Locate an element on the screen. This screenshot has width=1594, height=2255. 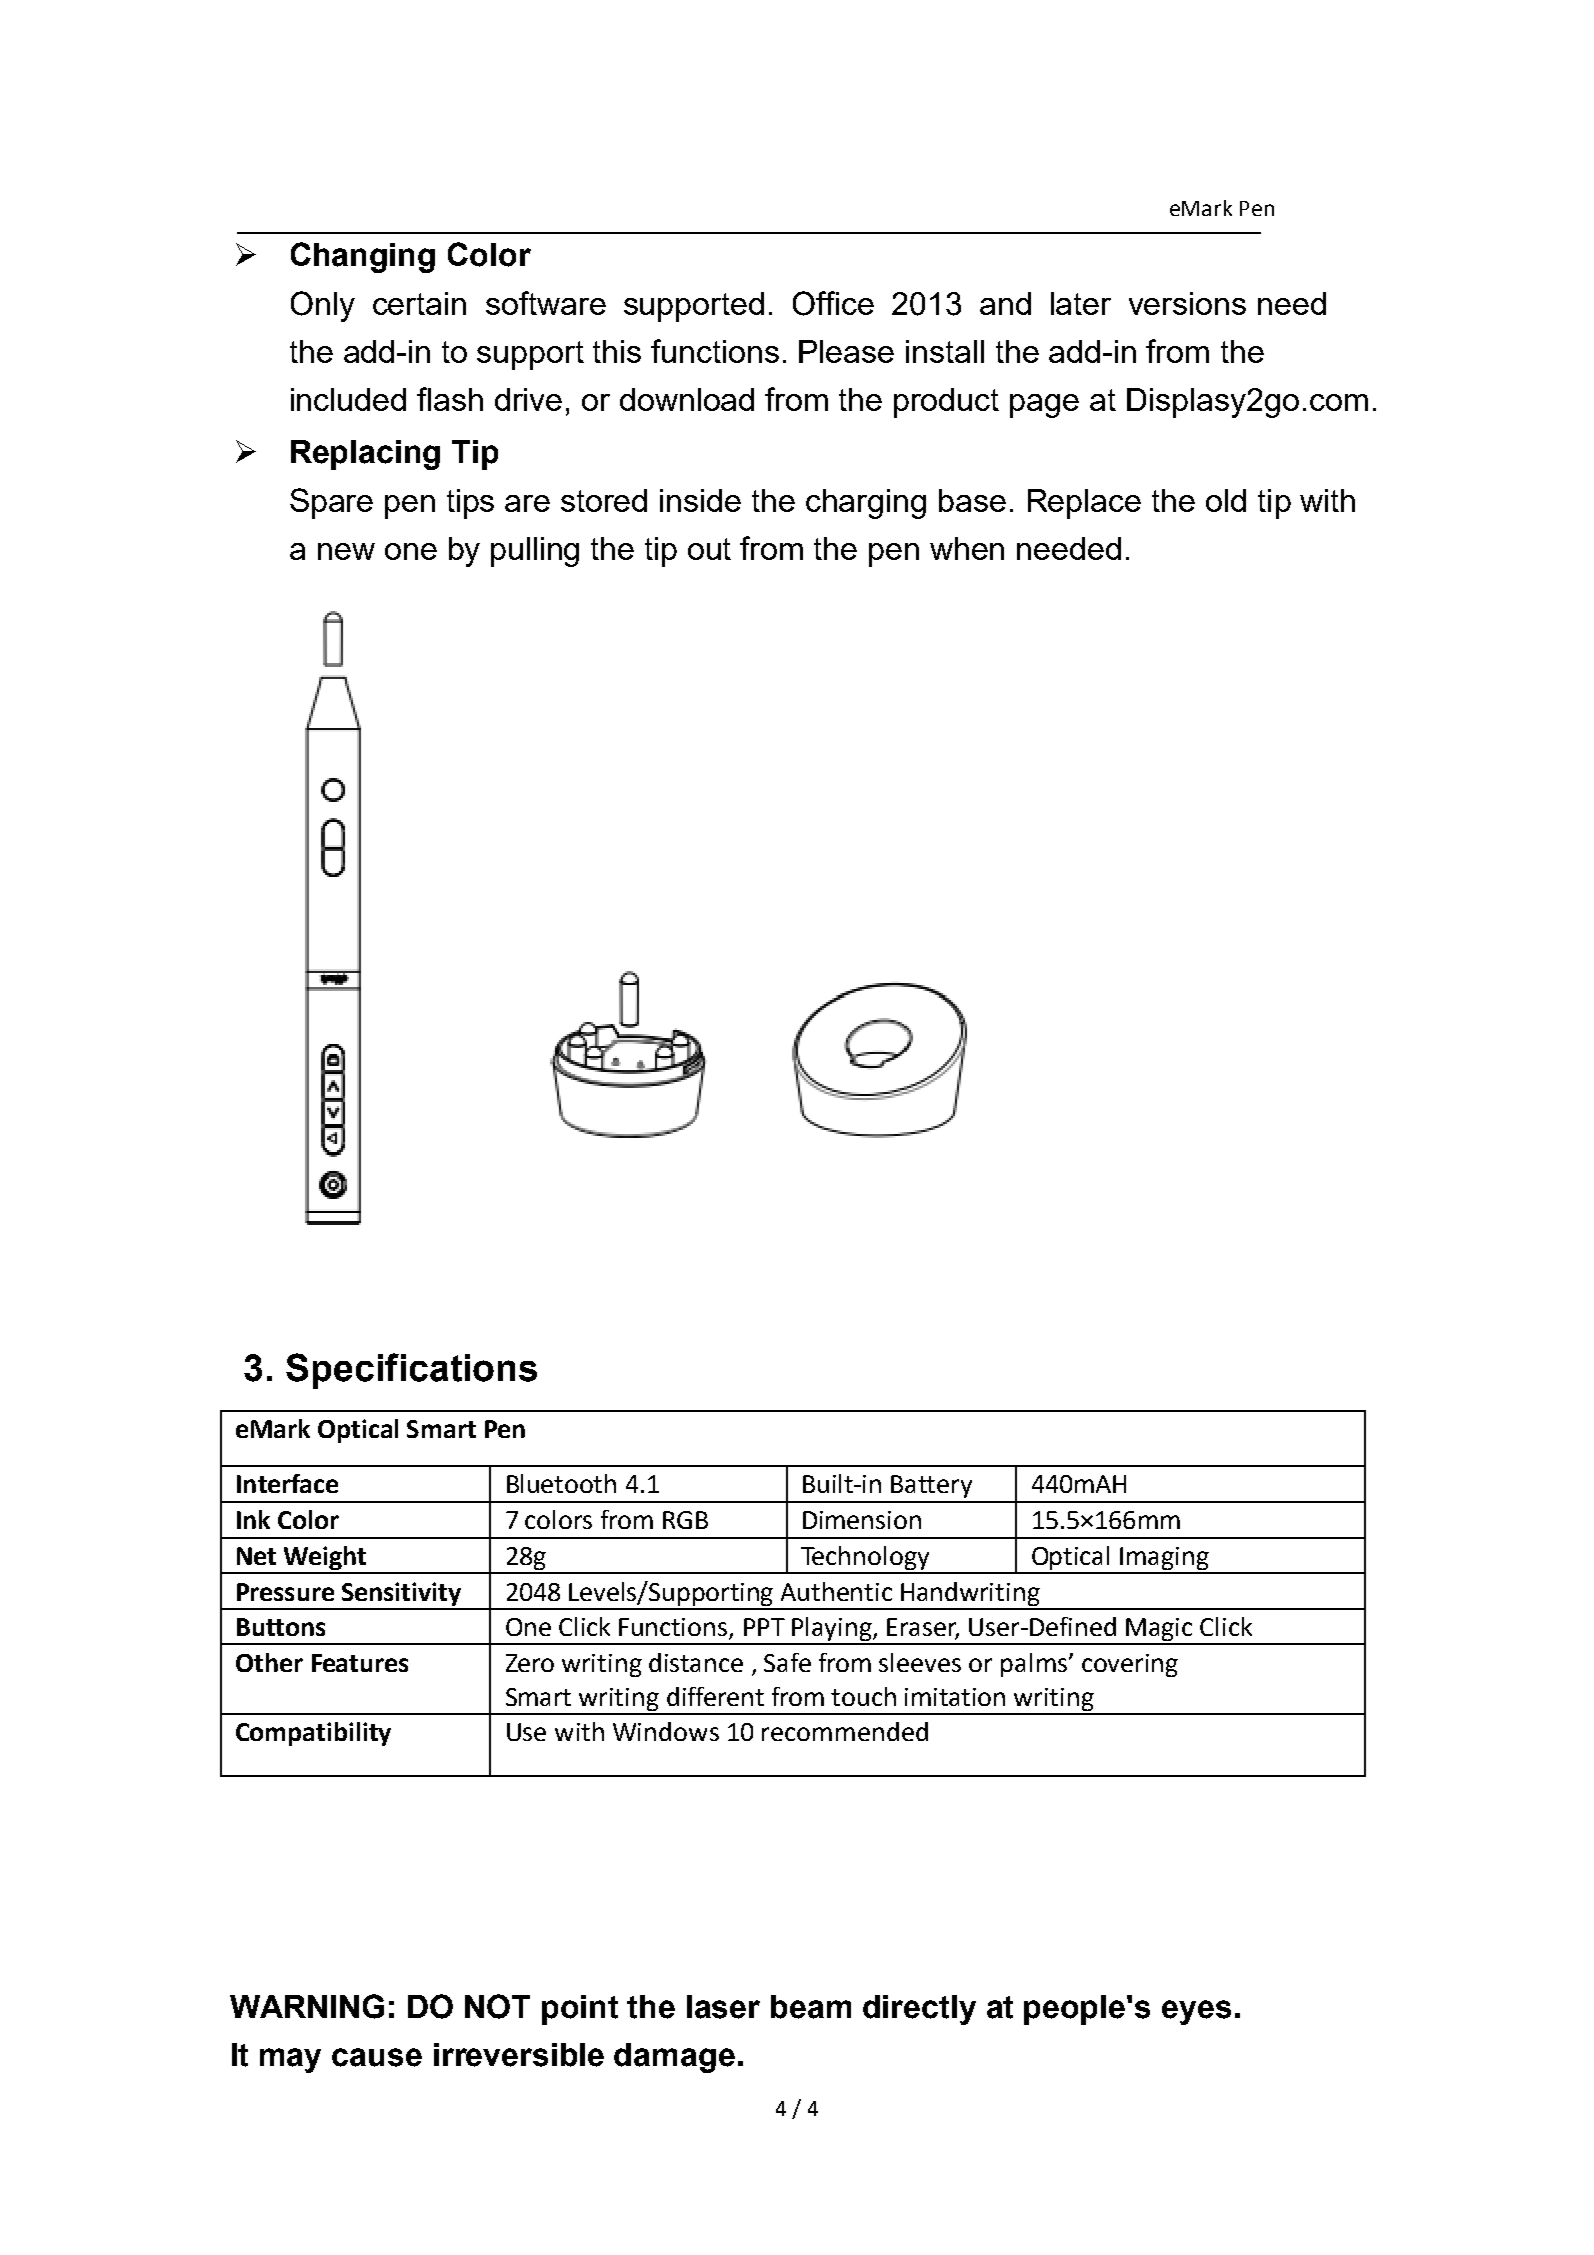
covering is located at coordinates (1130, 1665).
